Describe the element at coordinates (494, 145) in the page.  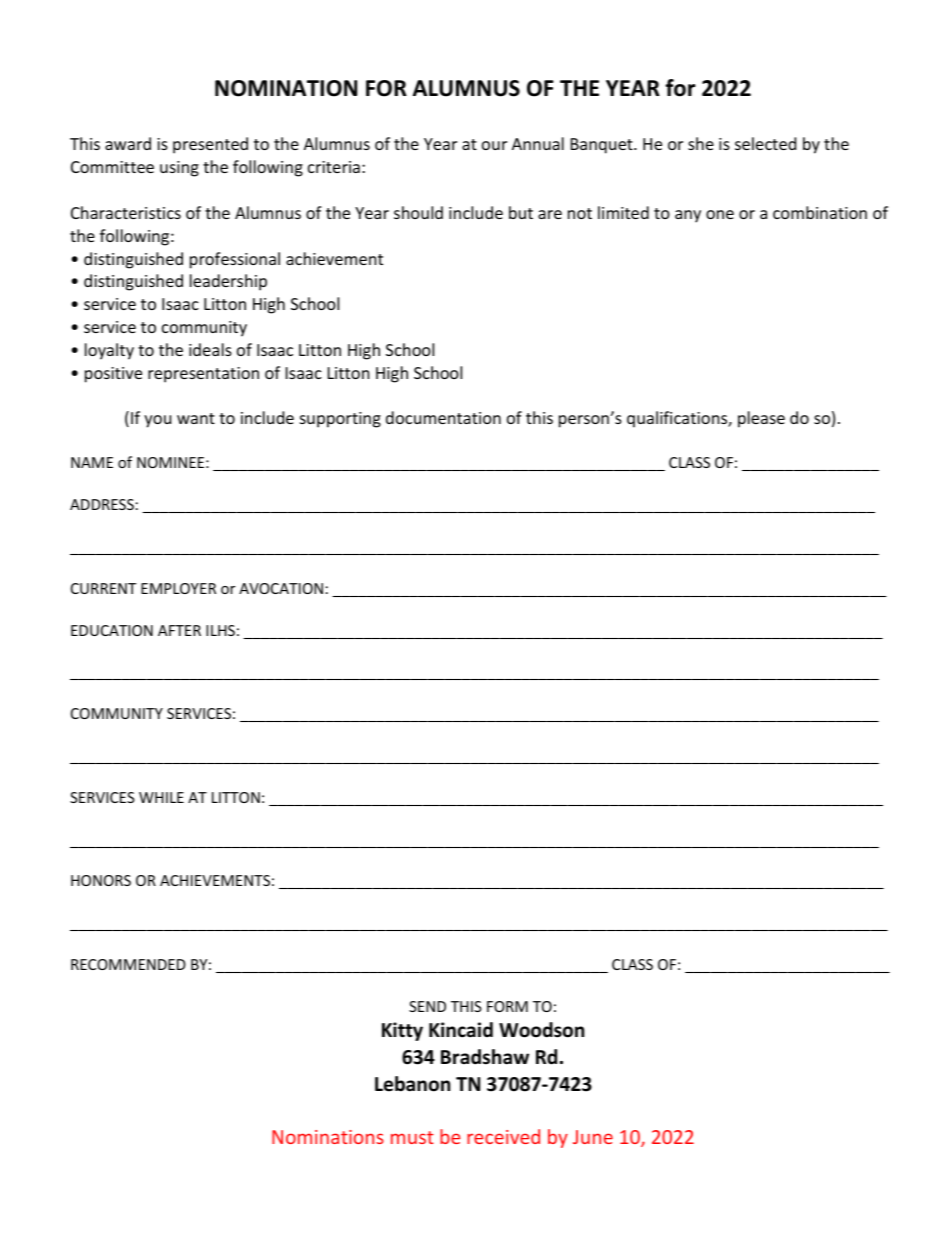
I see `our` at that location.
